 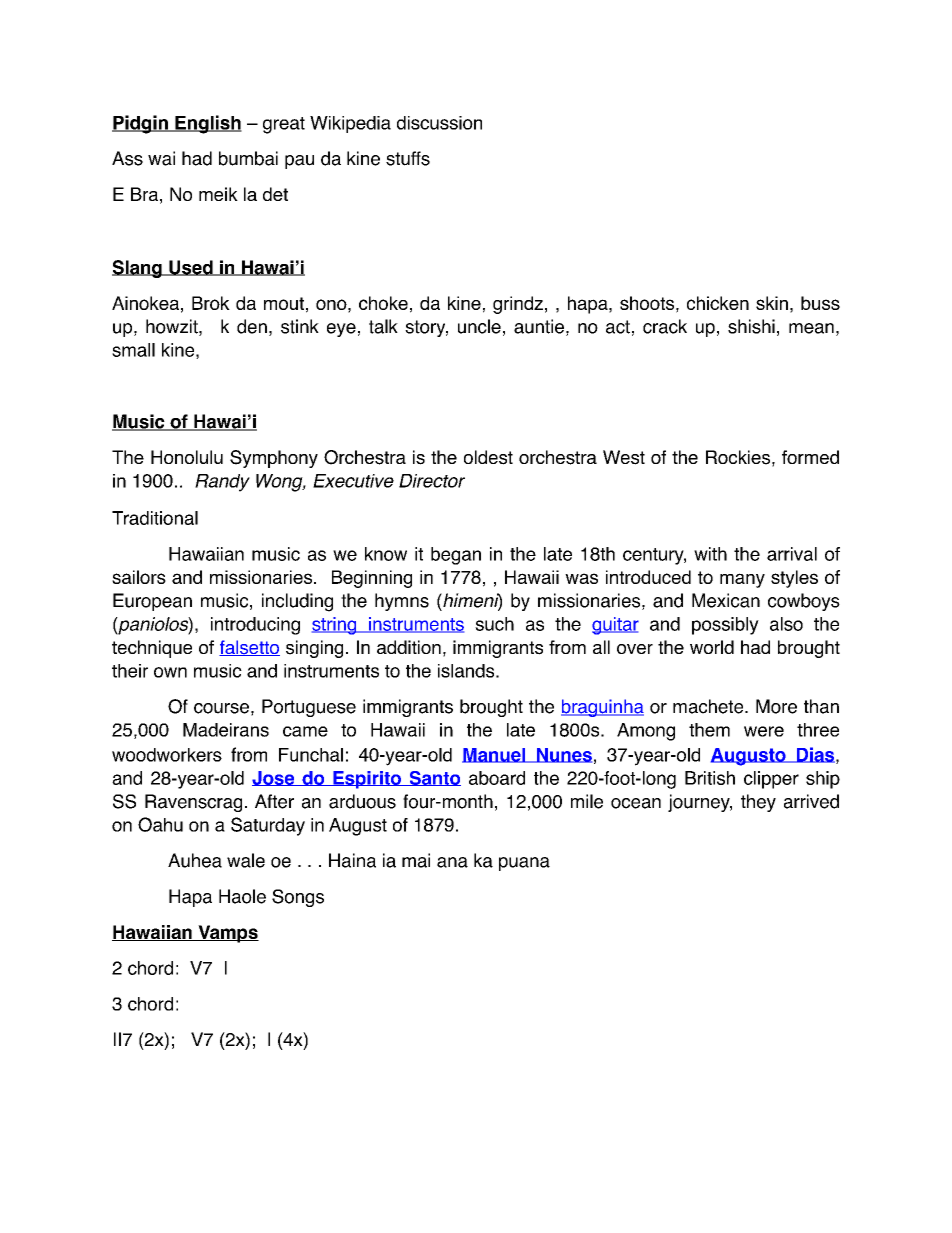 I want to click on discussion, so click(x=439, y=123).
